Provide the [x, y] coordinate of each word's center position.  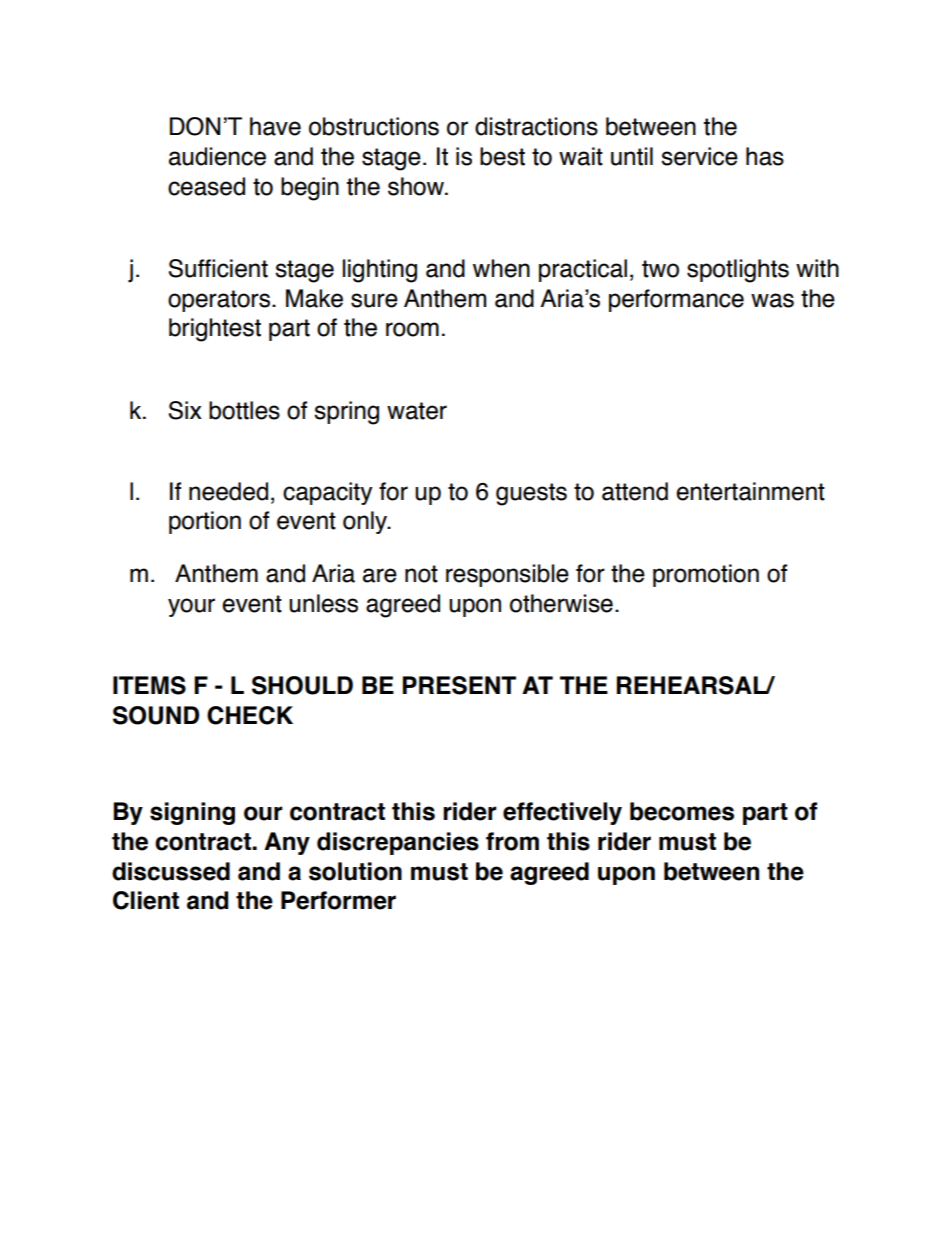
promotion [706, 575]
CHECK [250, 715]
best [502, 156]
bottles [244, 410]
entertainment [750, 491]
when [501, 268]
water [417, 411]
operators [220, 301]
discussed [171, 871]
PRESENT [459, 685]
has [765, 156]
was [772, 300]
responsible [507, 575]
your [191, 607]
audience [217, 156]
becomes [682, 811]
